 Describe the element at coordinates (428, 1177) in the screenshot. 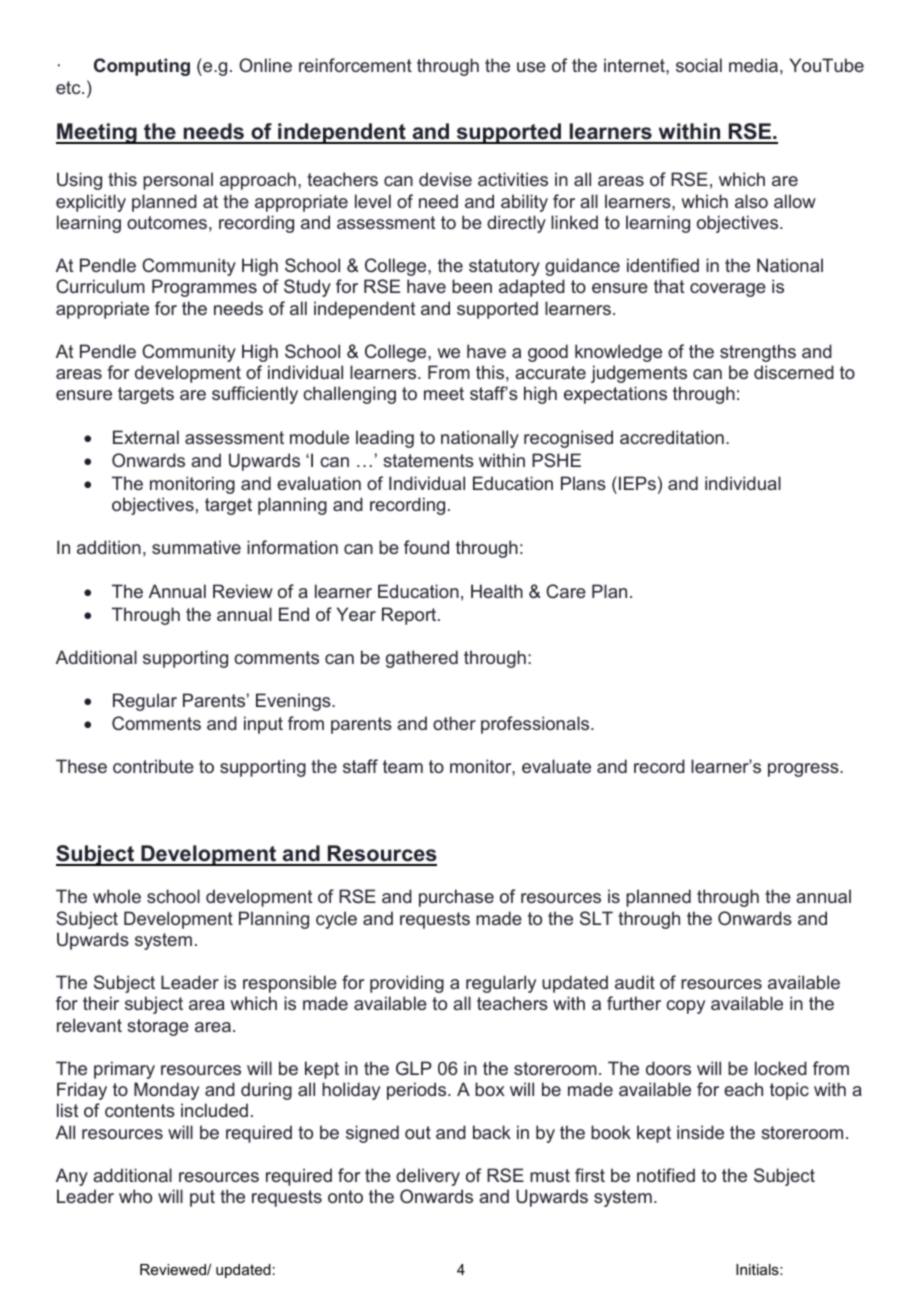

I see `delivery` at that location.
